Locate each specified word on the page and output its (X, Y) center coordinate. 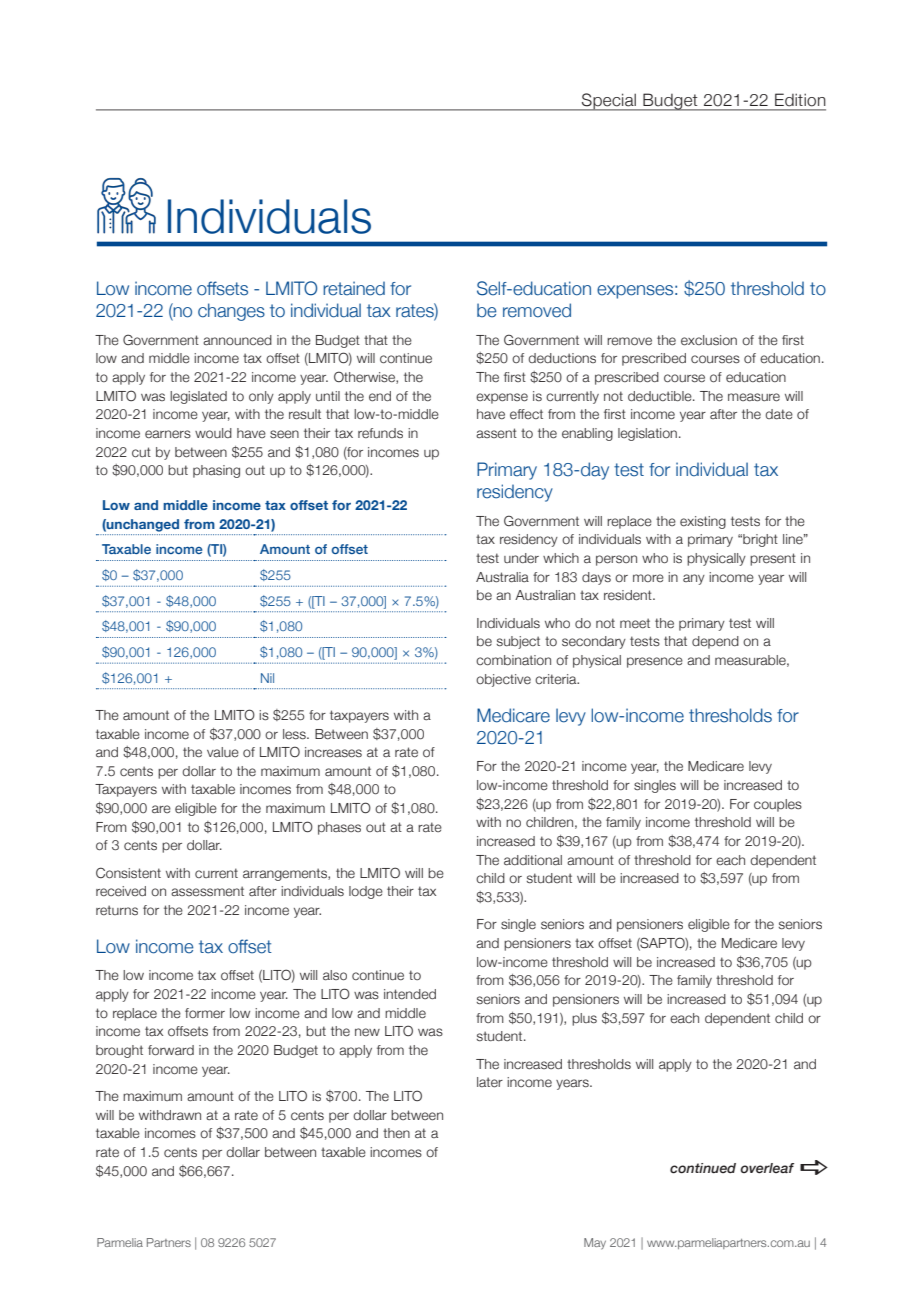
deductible (661, 396)
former (205, 1013)
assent (496, 433)
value (223, 752)
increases (333, 752)
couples (778, 805)
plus (584, 1019)
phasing (216, 471)
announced (237, 340)
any (694, 579)
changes (231, 312)
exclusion (709, 340)
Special (609, 102)
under (521, 558)
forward (171, 1050)
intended (410, 994)
